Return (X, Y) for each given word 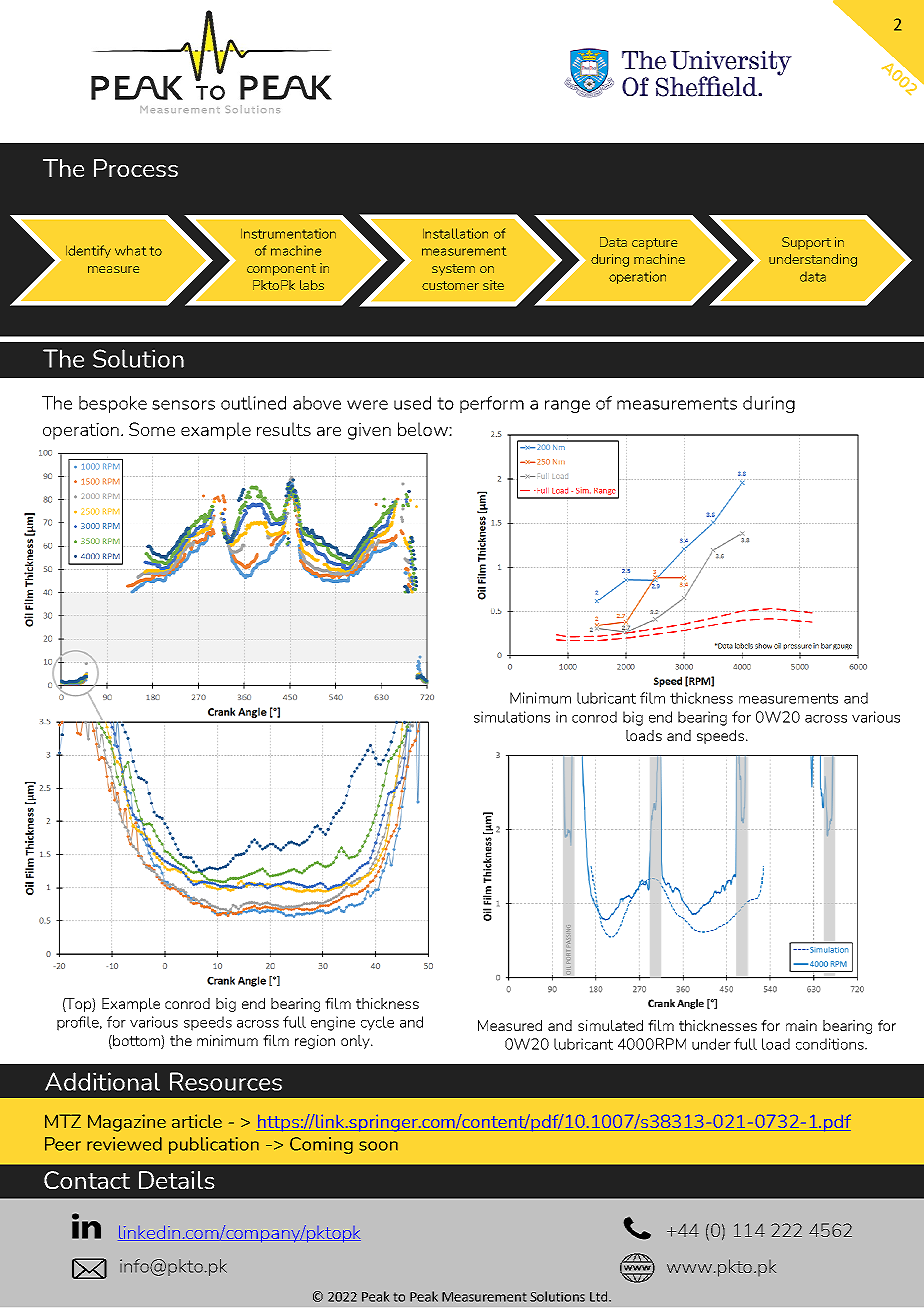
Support (806, 243)
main (801, 1025)
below (424, 429)
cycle (377, 1023)
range (567, 406)
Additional (102, 1081)
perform (492, 404)
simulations (512, 717)
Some (152, 429)
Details (177, 1180)
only (356, 1042)
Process (136, 168)
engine (333, 1023)
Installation (455, 233)
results (284, 429)
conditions (831, 1044)
